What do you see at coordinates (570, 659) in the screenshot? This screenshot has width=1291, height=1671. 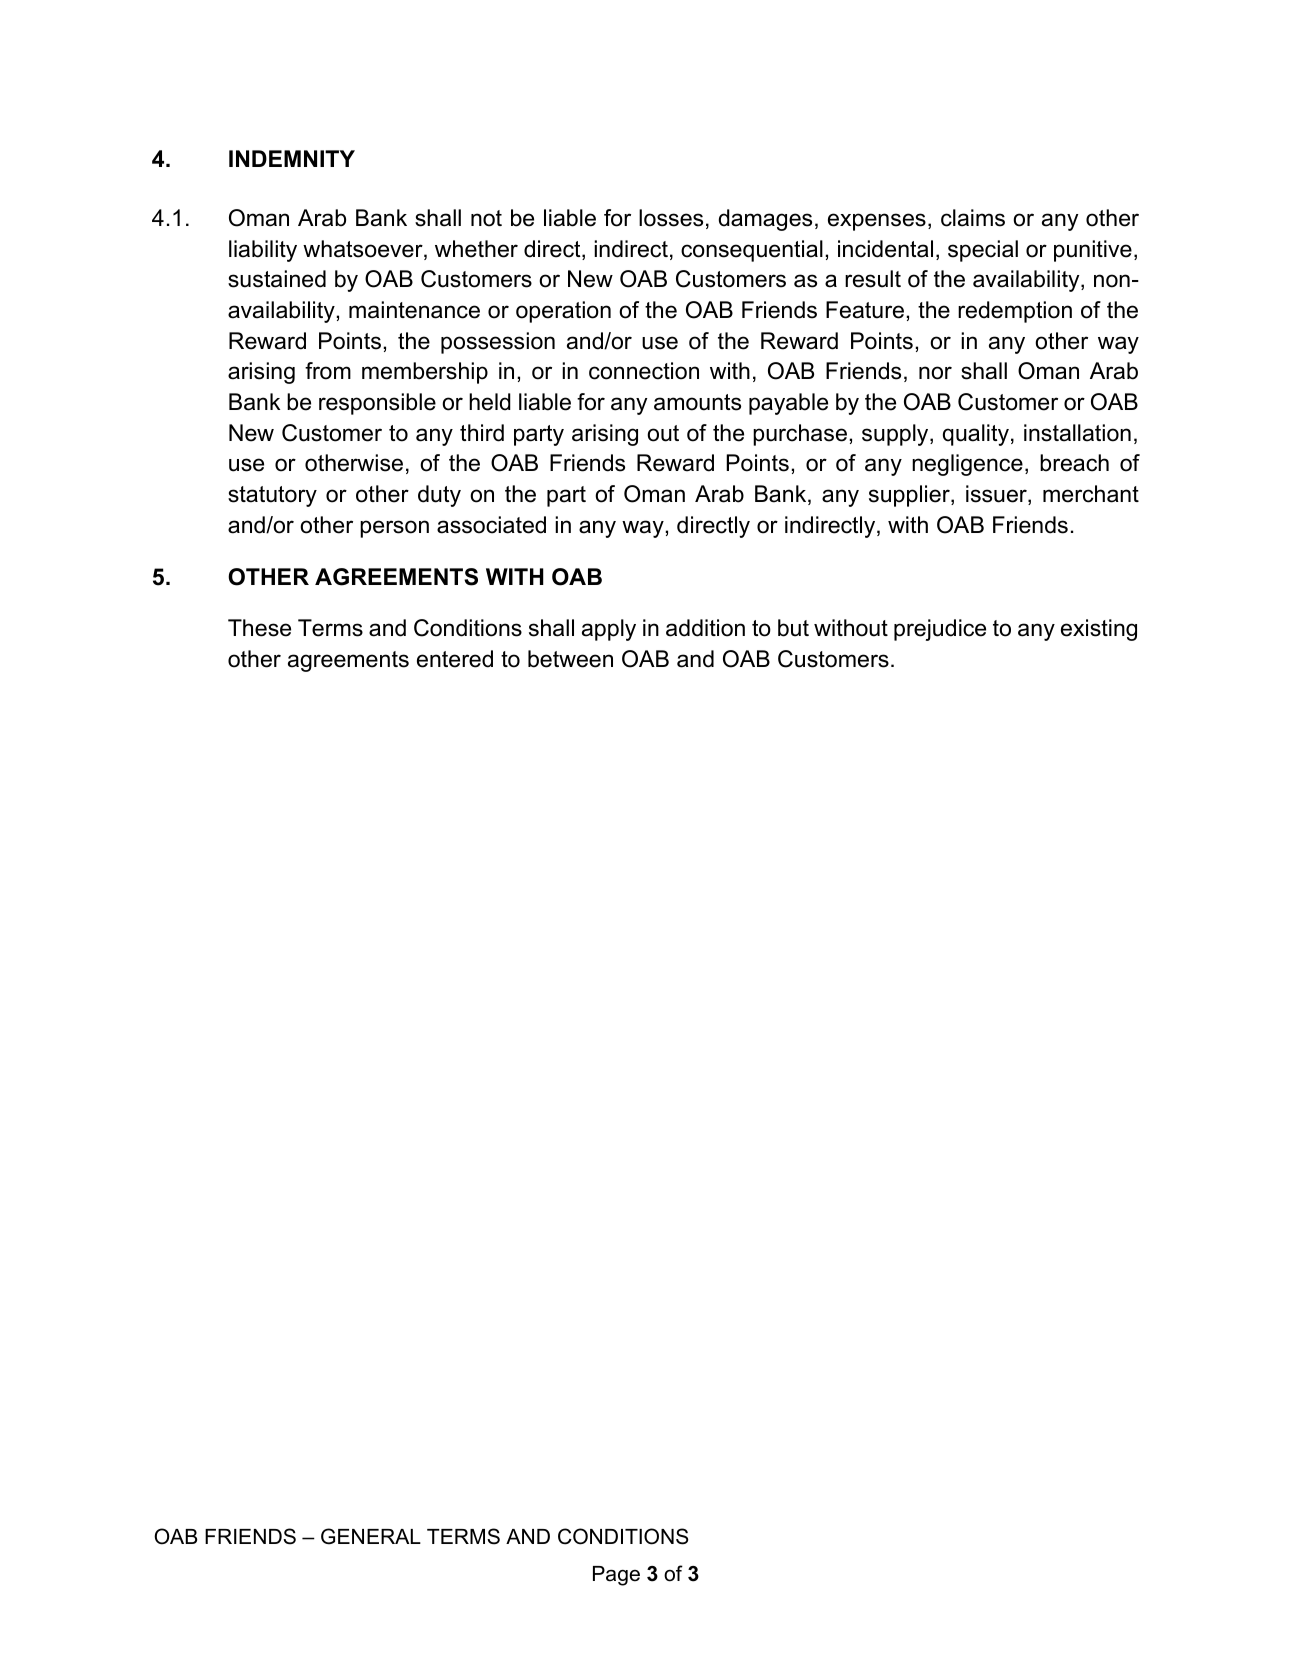 I see `between` at bounding box center [570, 659].
